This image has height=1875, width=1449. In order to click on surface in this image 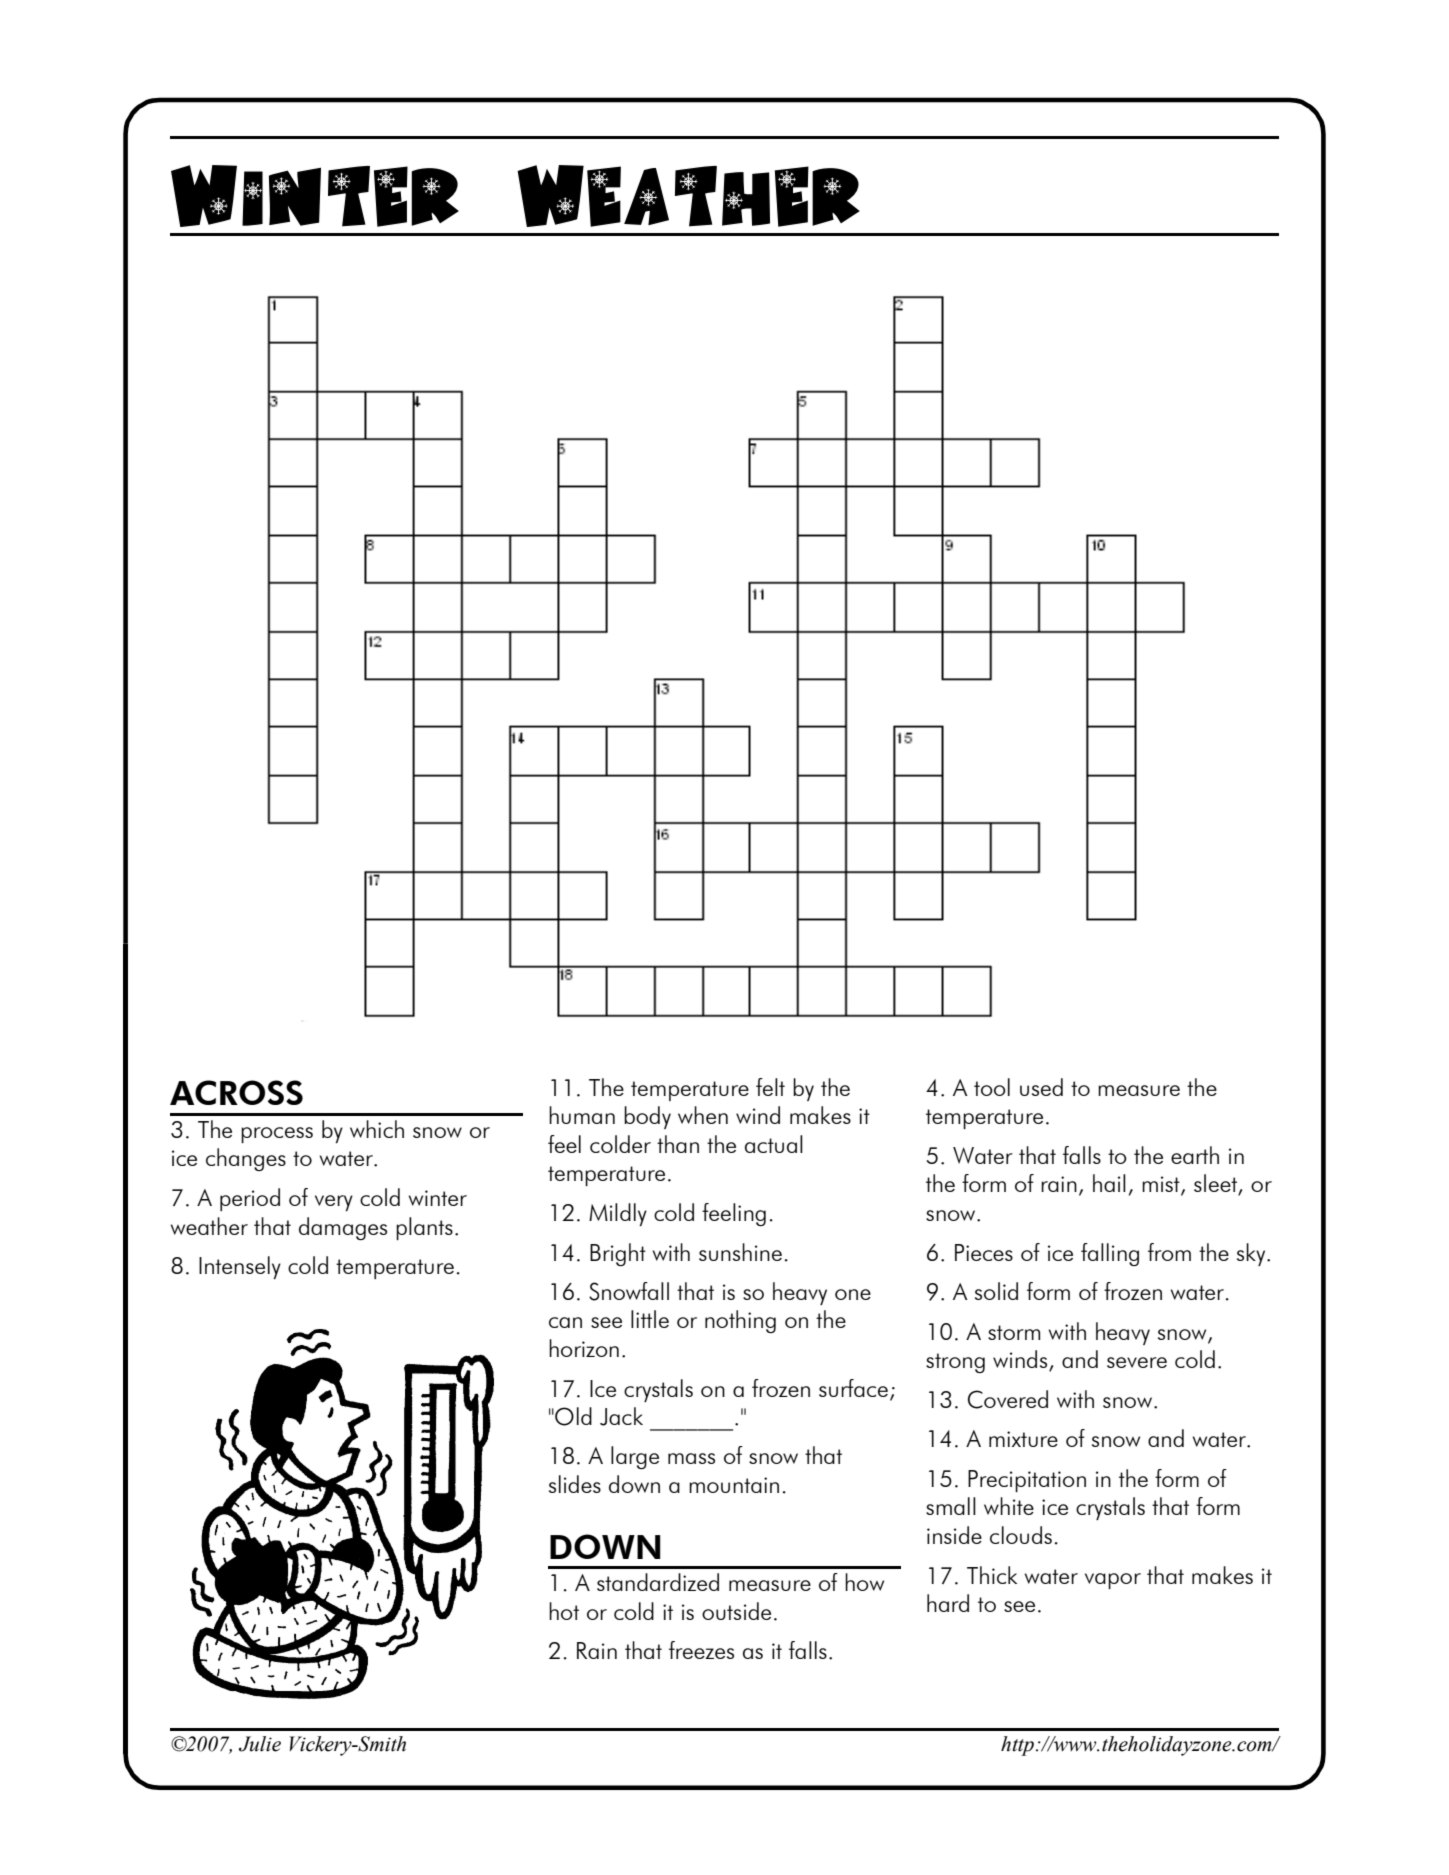, I will do `click(853, 1388)`.
